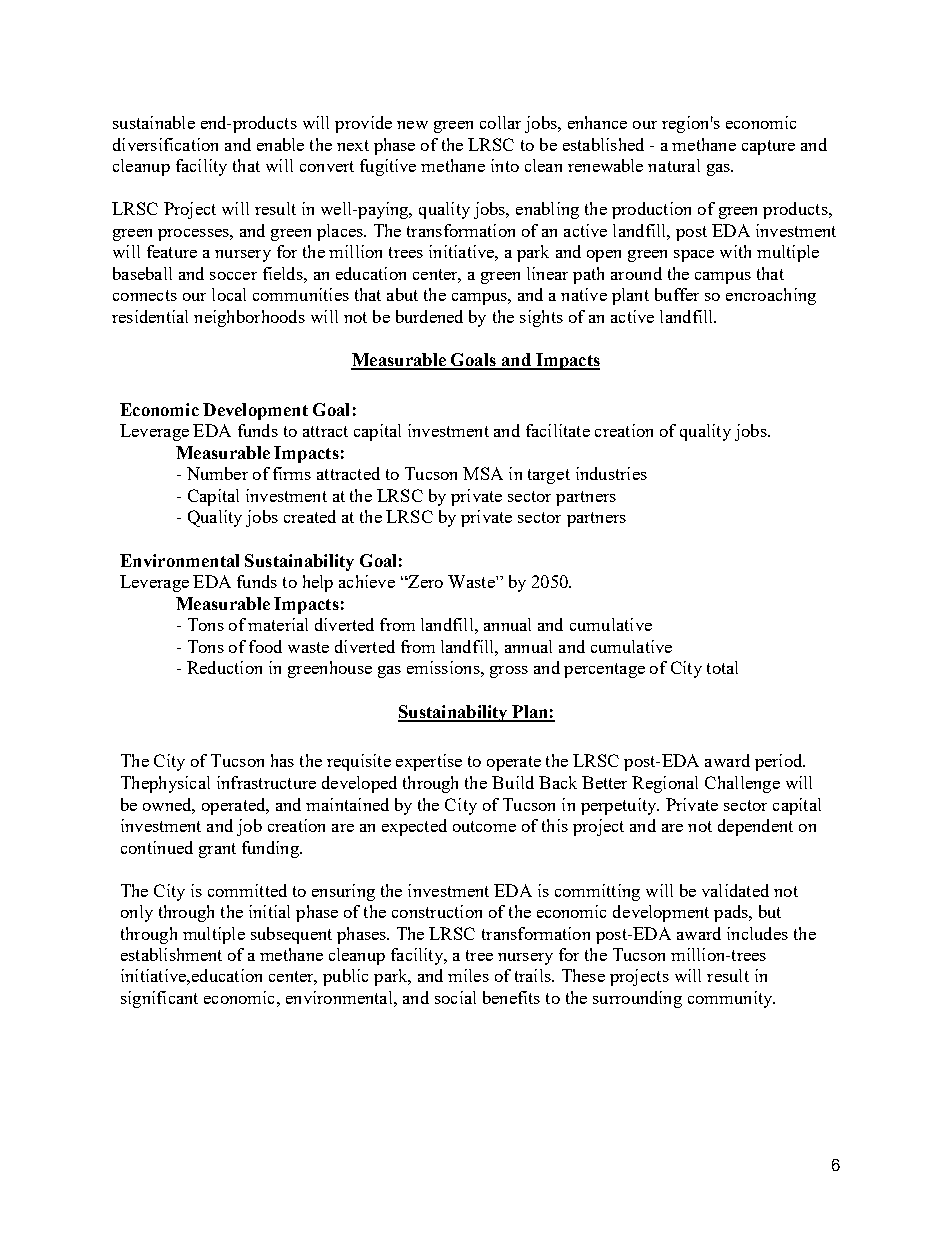 The image size is (952, 1233). Describe the element at coordinates (674, 165) in the screenshot. I see `natural` at that location.
